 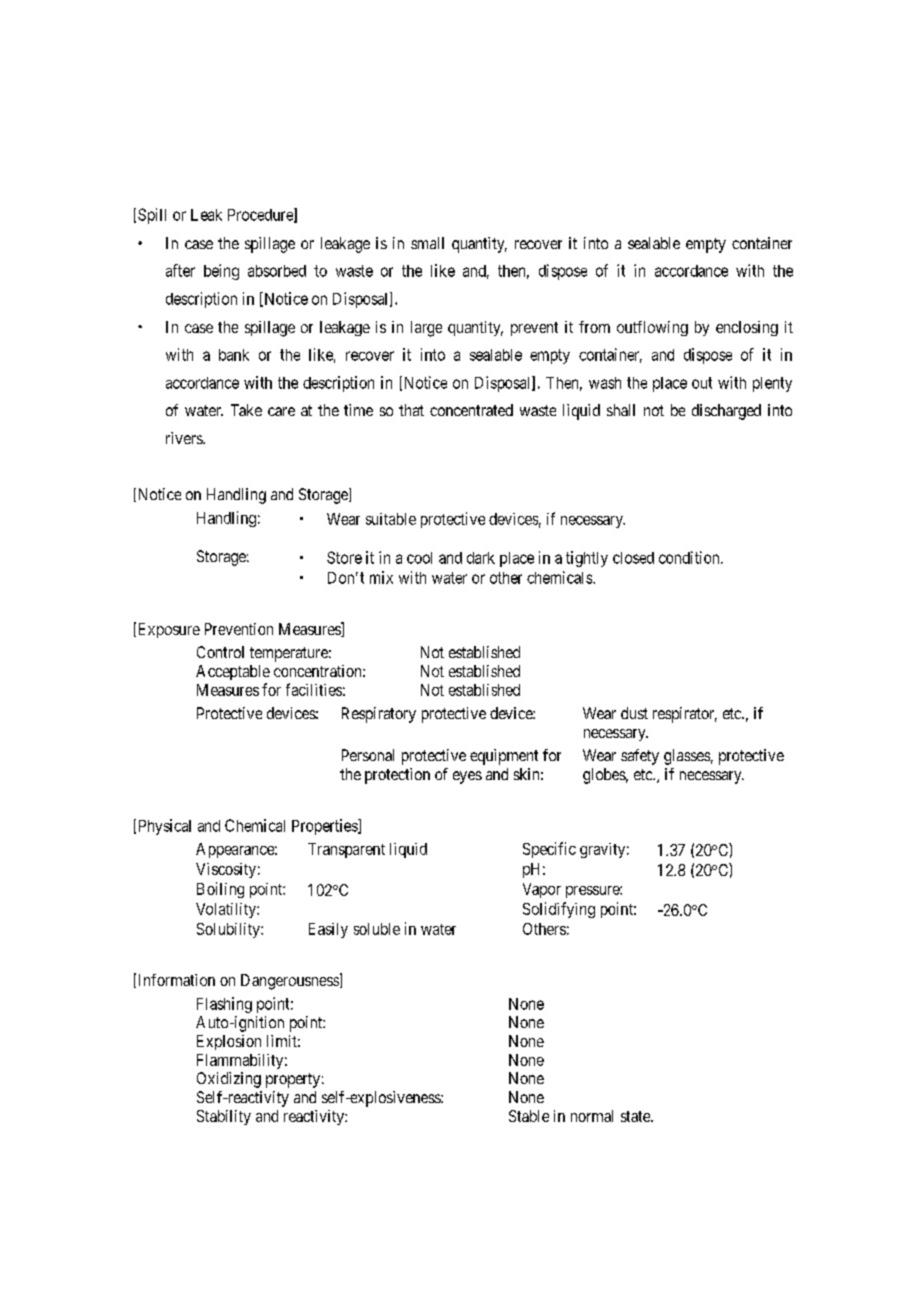 I want to click on Take, so click(x=246, y=410).
